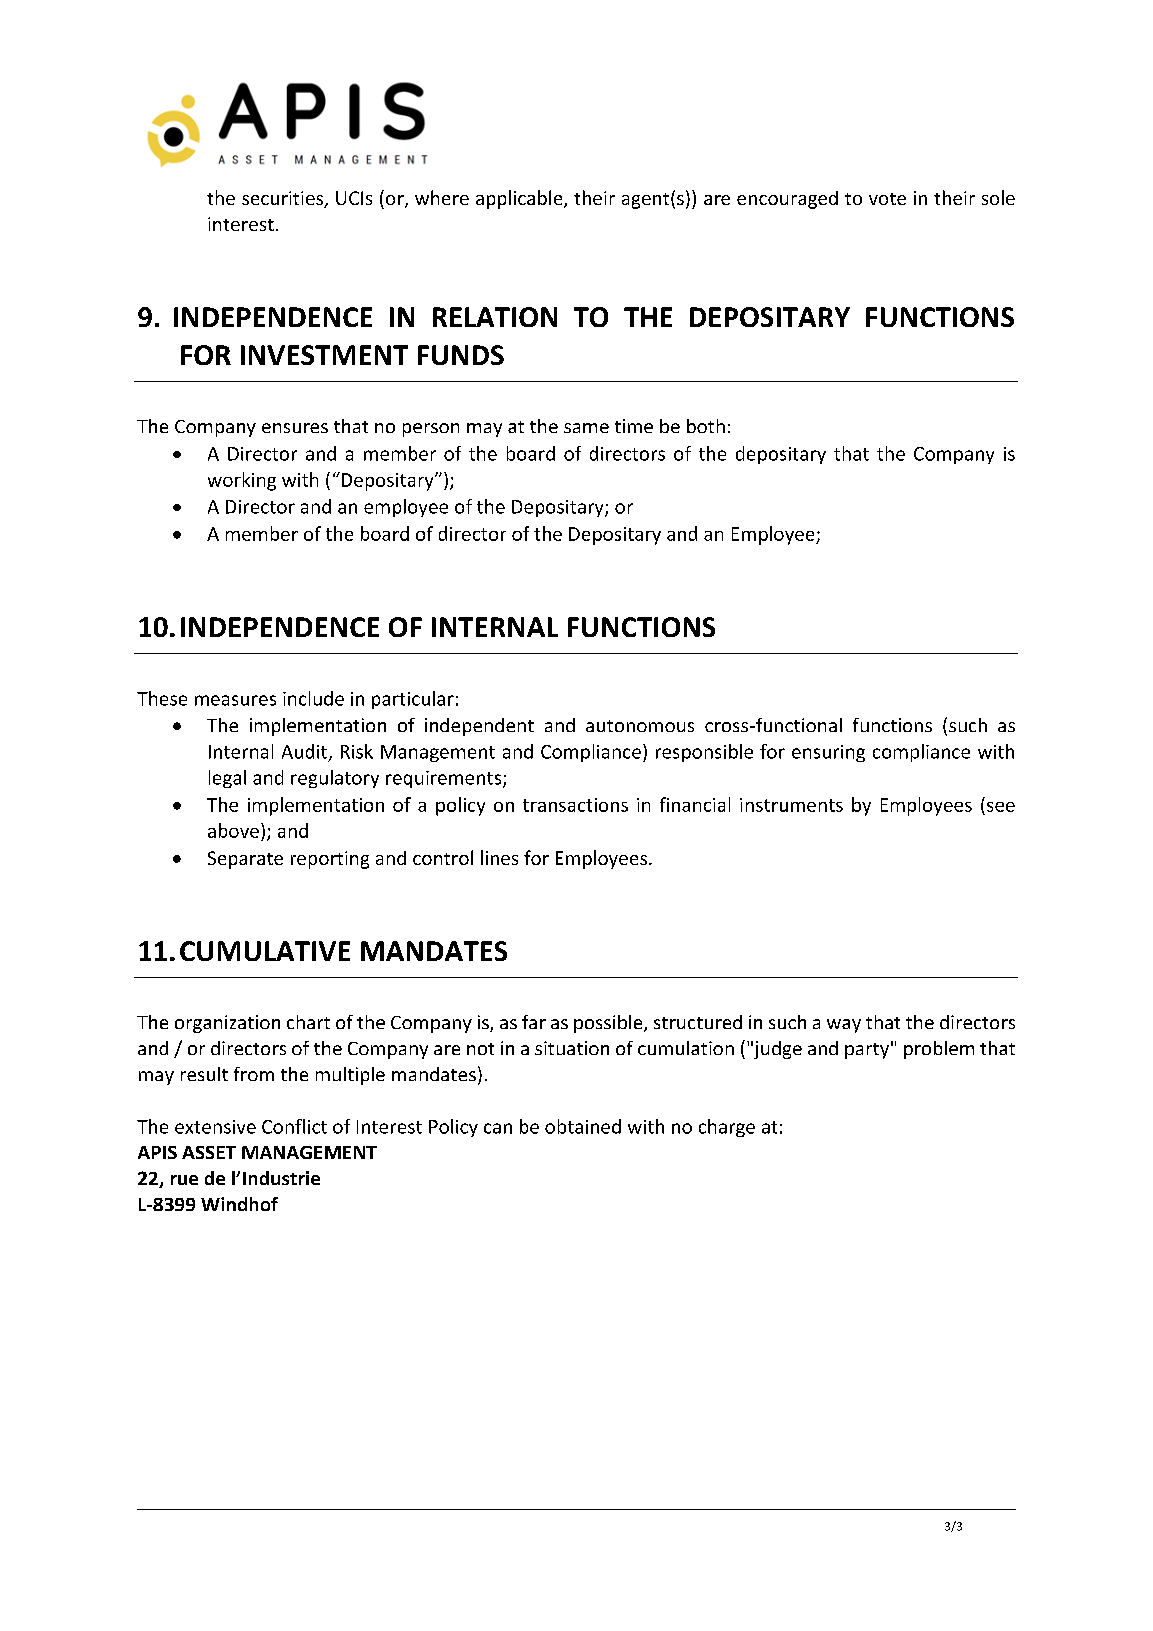  Describe the element at coordinates (283, 199) in the screenshot. I see `securities` at that location.
